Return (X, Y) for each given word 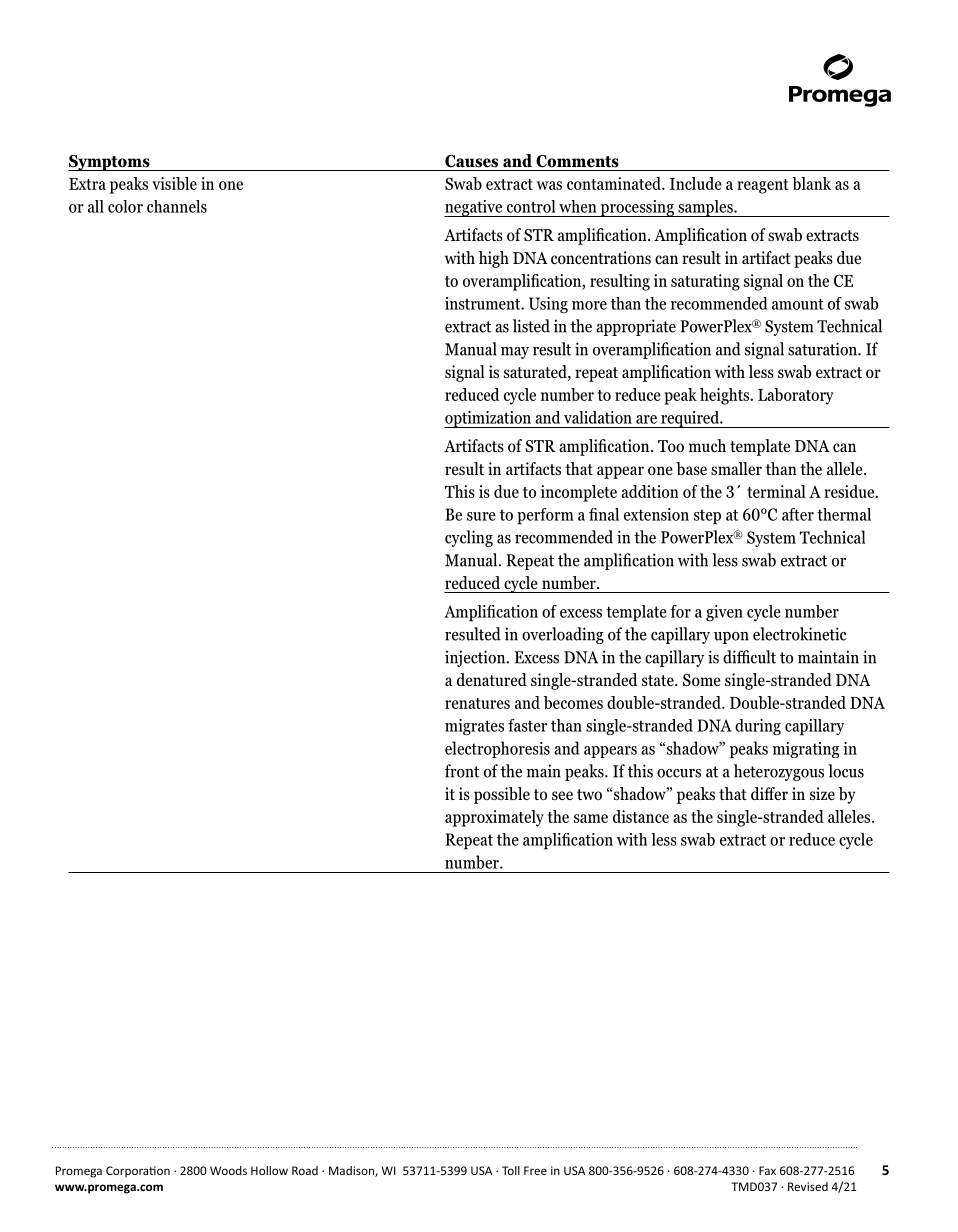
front (462, 771)
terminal (776, 491)
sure (481, 516)
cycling (469, 538)
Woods (228, 1170)
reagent (763, 186)
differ (769, 793)
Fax (767, 1170)
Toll (511, 1170)
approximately (494, 818)
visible (174, 183)
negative (474, 208)
